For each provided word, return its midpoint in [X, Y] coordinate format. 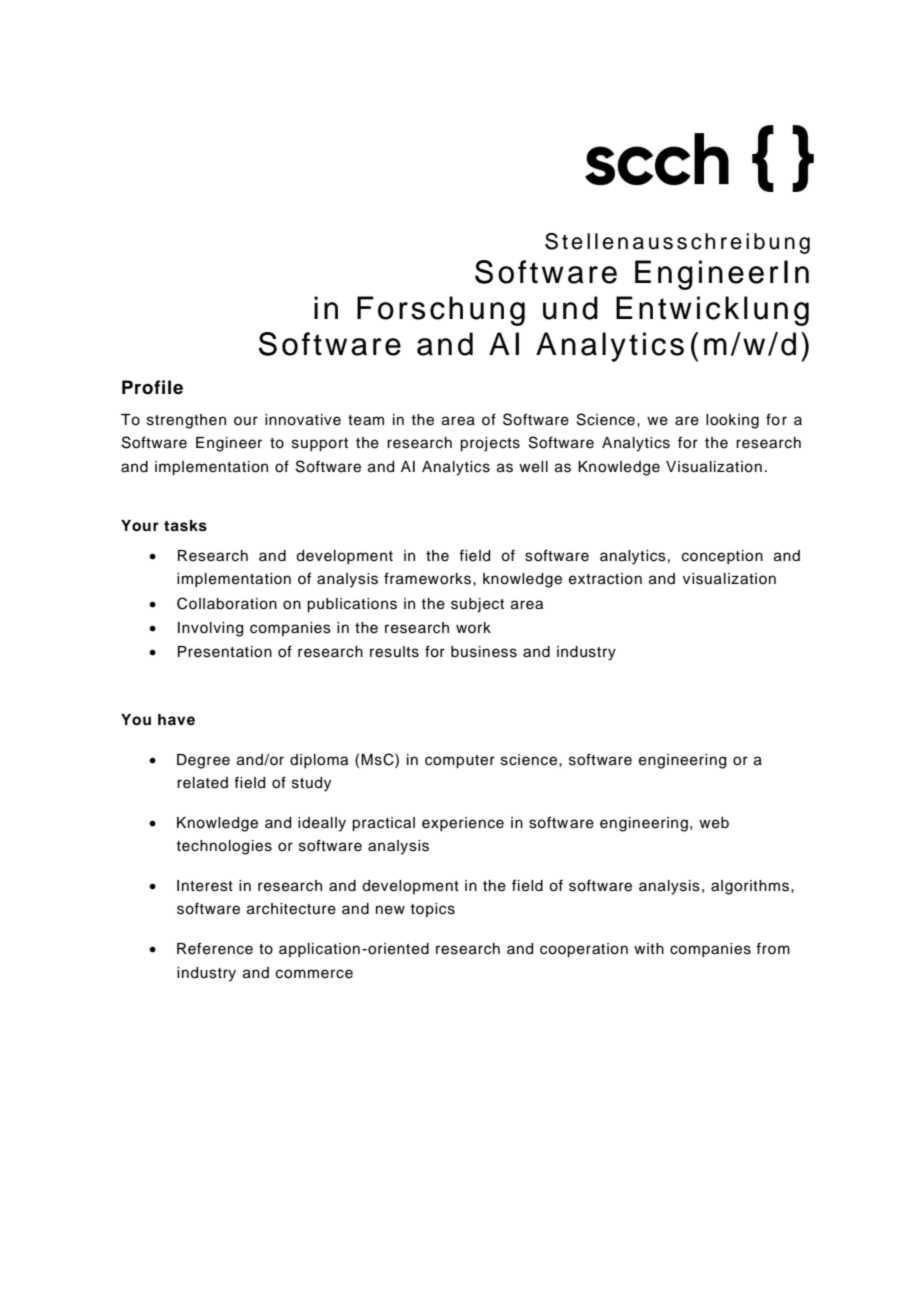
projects [490, 444]
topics [432, 910]
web [714, 823]
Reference [215, 948]
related [202, 783]
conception [722, 557]
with [649, 948]
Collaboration [227, 603]
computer [460, 762]
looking [732, 421]
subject [477, 605]
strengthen [186, 421]
